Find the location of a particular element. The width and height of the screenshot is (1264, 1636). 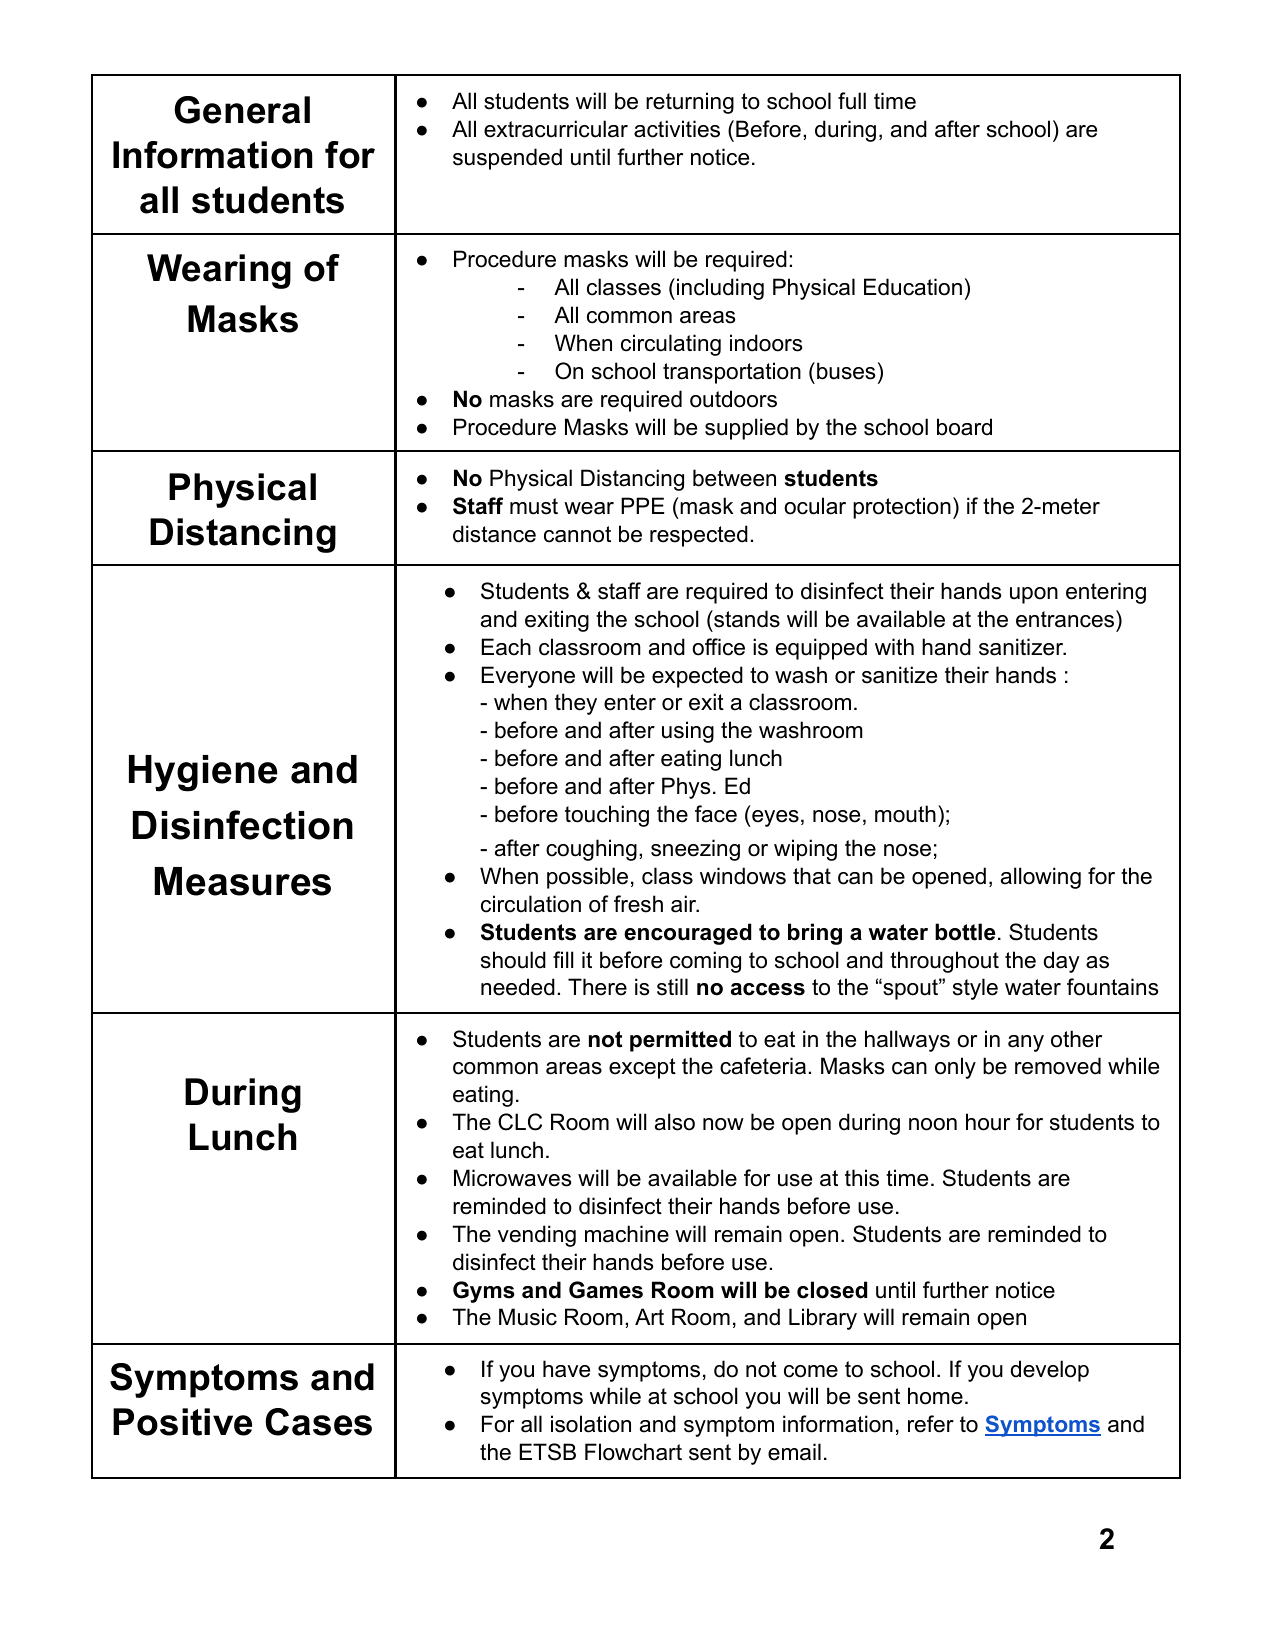

upon is located at coordinates (1034, 595).
